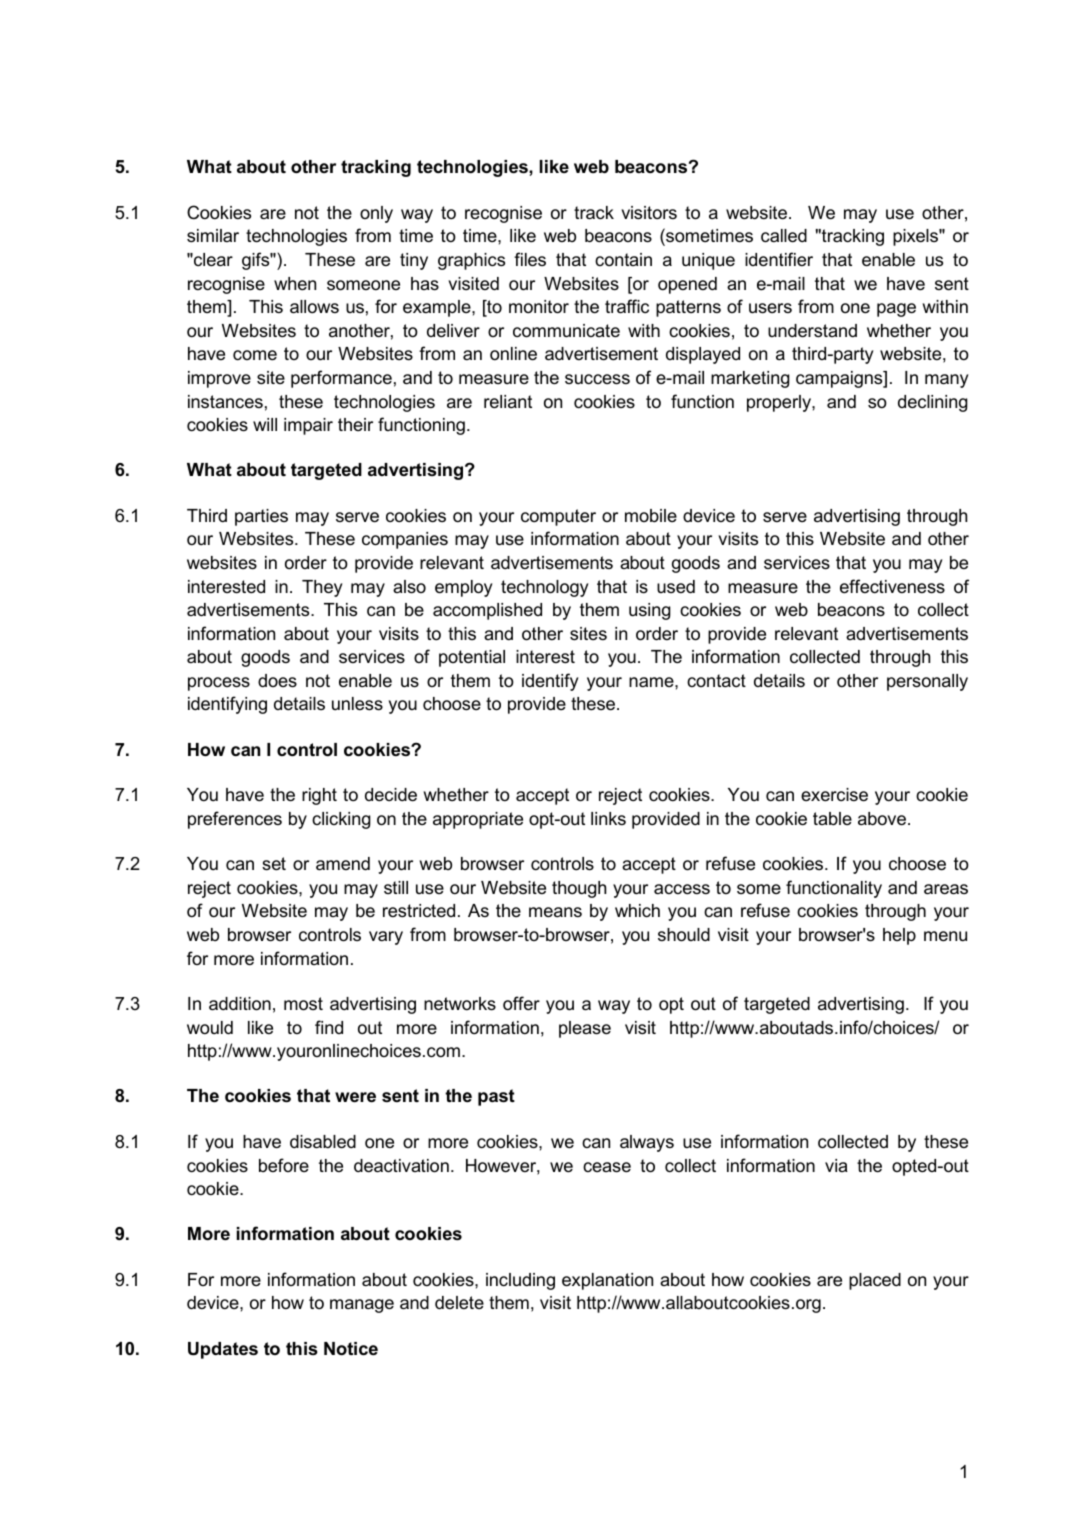 Image resolution: width=1080 pixels, height=1528 pixels. I want to click on contain, so click(623, 259).
